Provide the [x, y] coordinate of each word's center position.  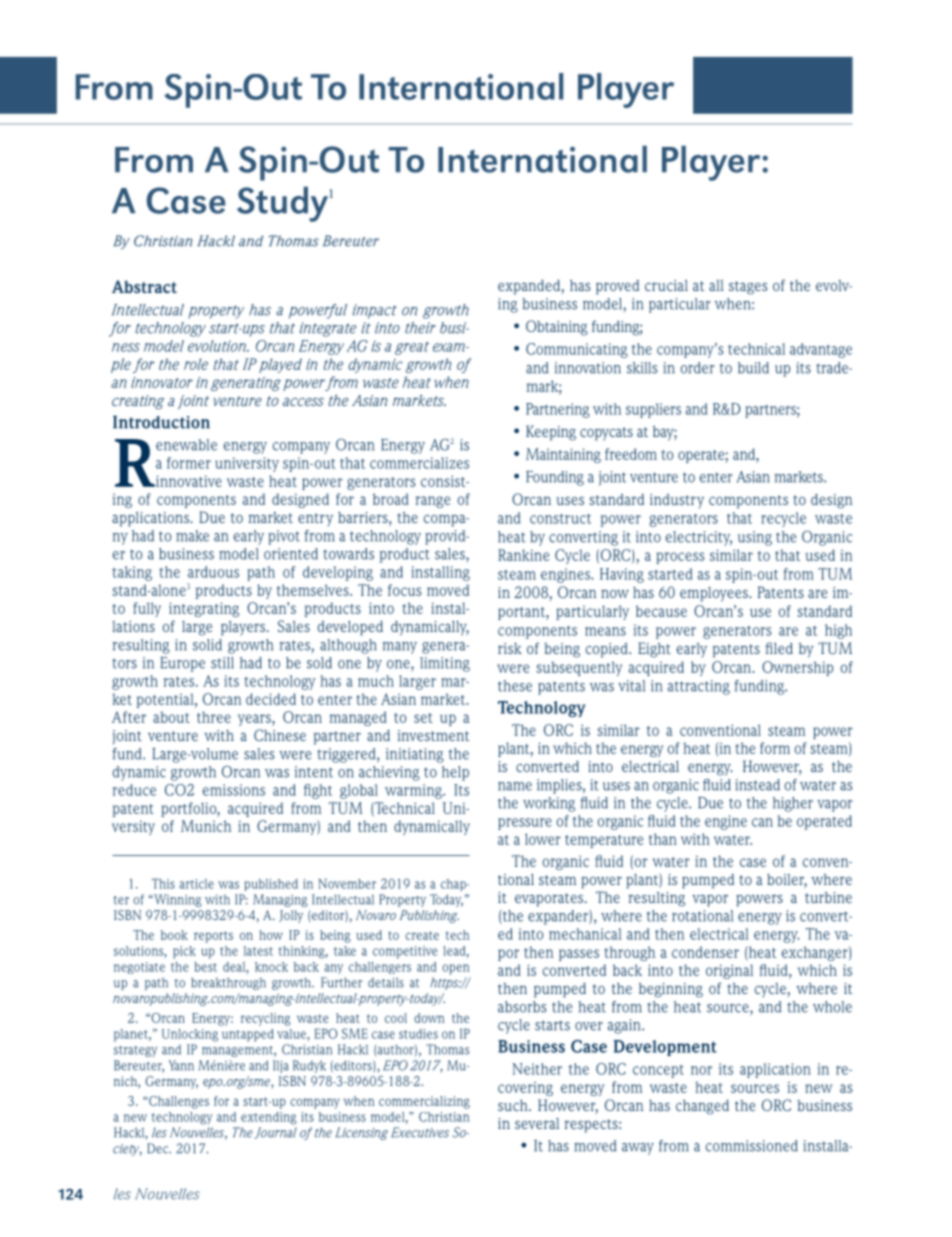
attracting [699, 687]
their [420, 328]
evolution [218, 346]
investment [433, 735]
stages [748, 288]
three [214, 717]
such [514, 1105]
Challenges [178, 1102]
